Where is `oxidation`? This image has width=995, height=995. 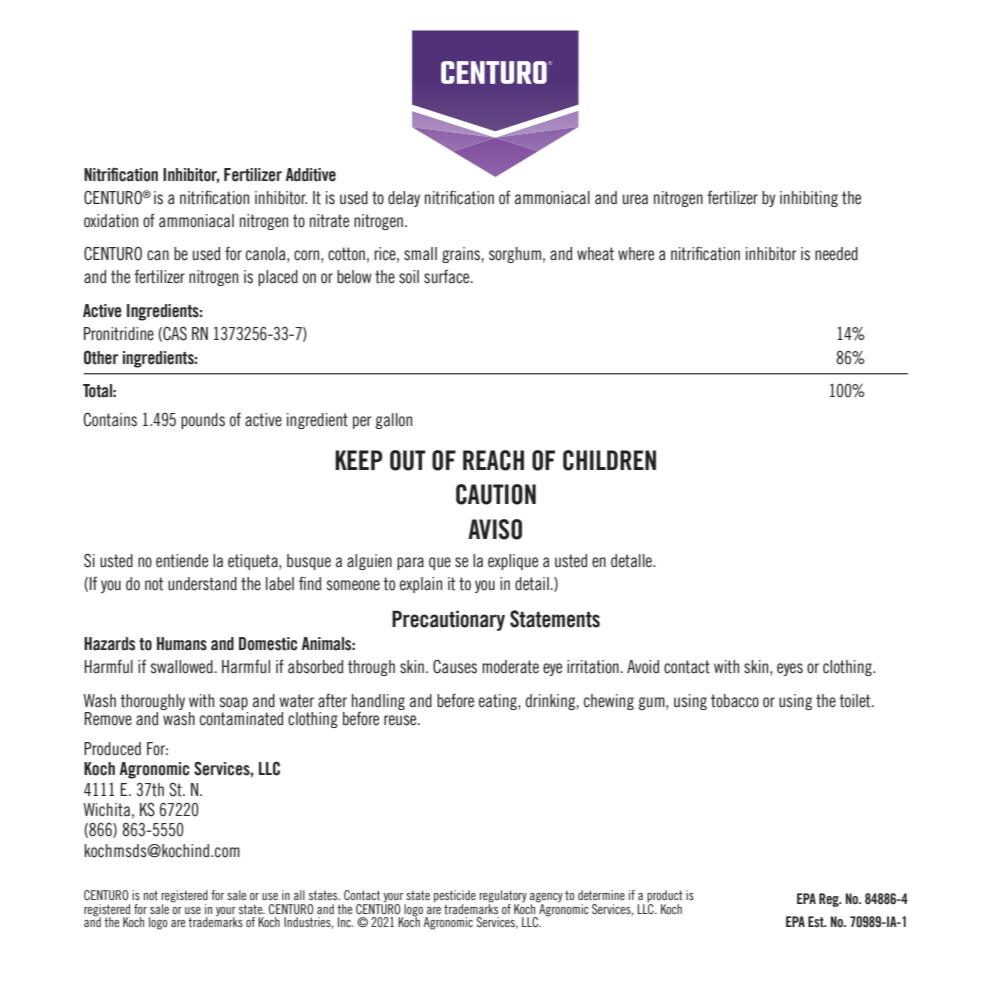
oxidation is located at coordinates (111, 221).
